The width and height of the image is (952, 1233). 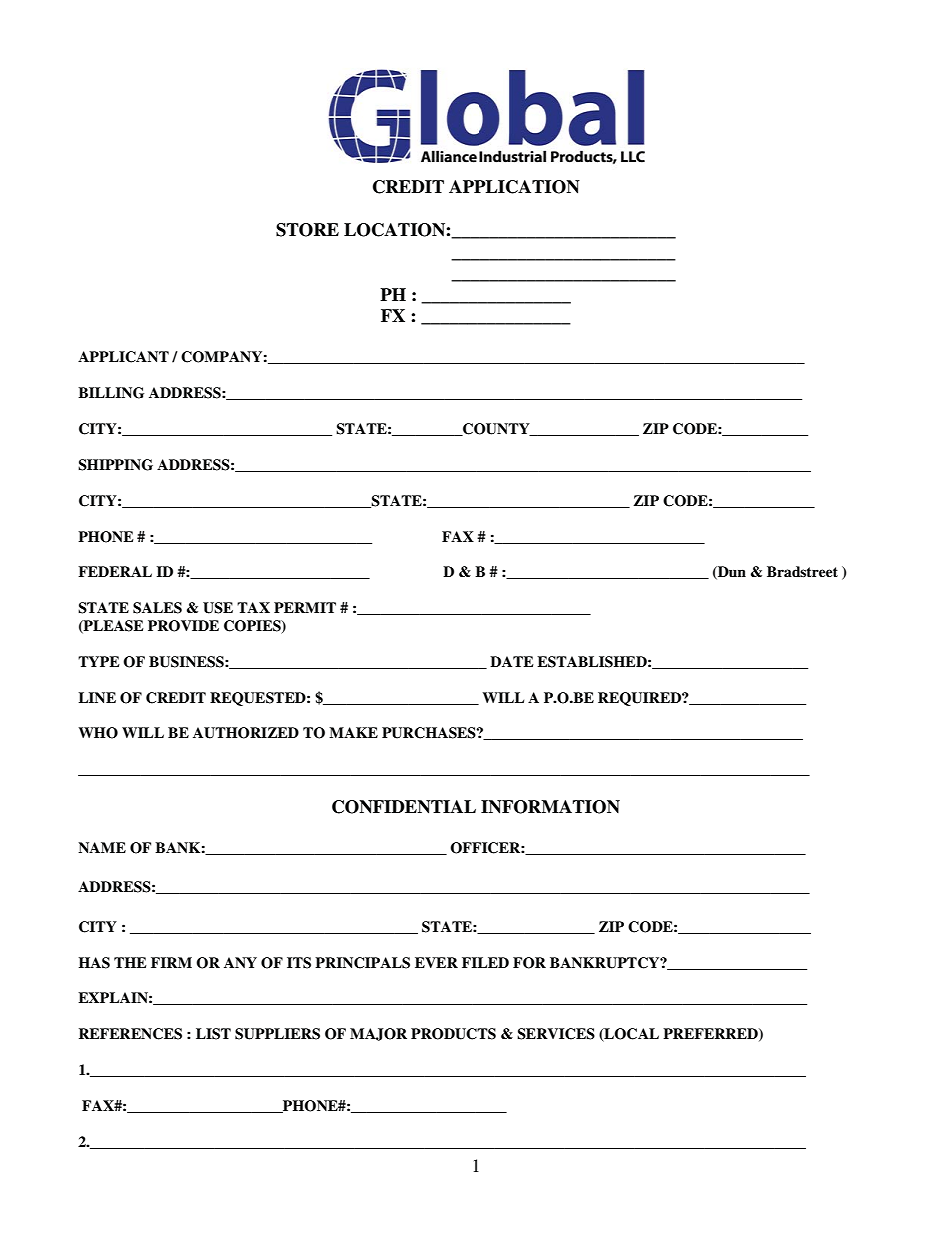 I want to click on INFORMATION, so click(x=550, y=807).
